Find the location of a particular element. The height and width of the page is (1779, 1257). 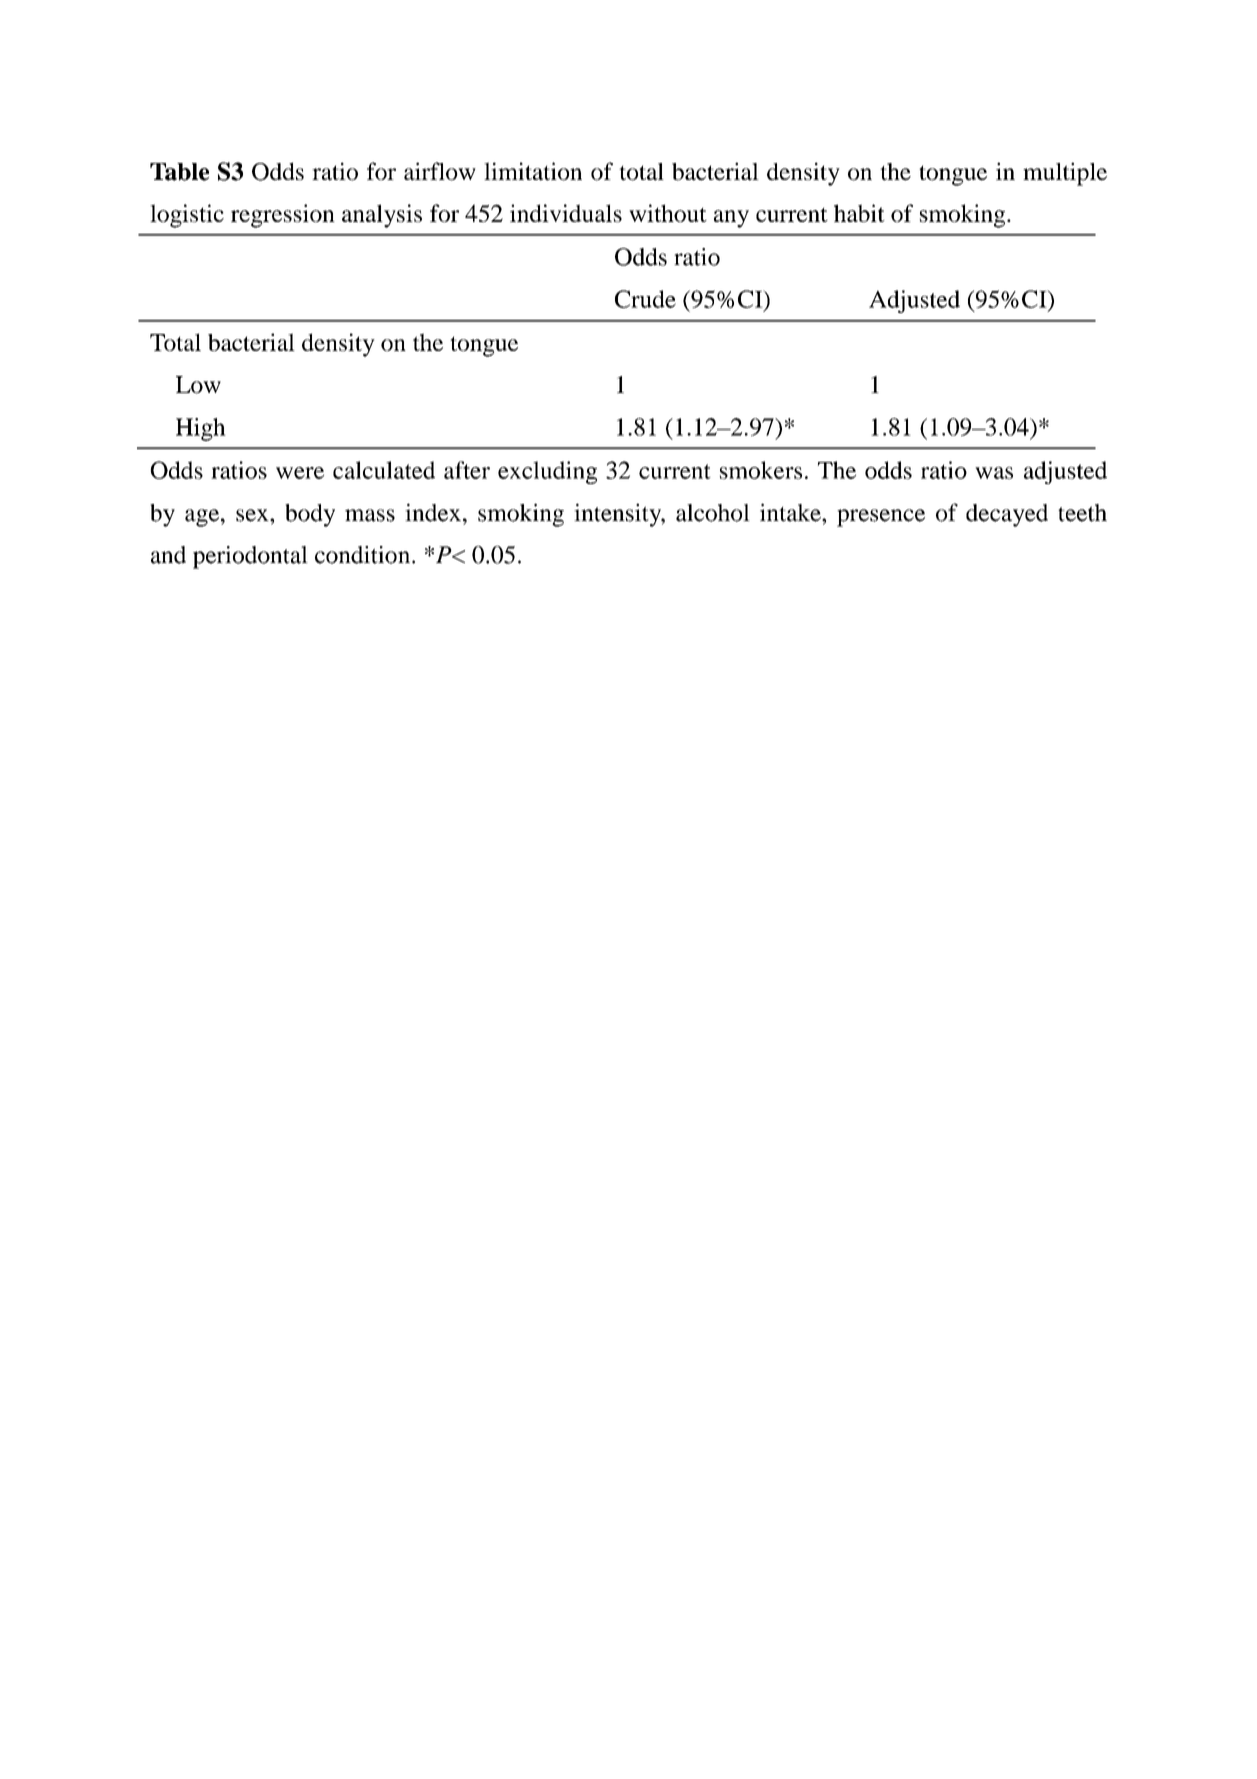

individuals is located at coordinates (566, 213).
